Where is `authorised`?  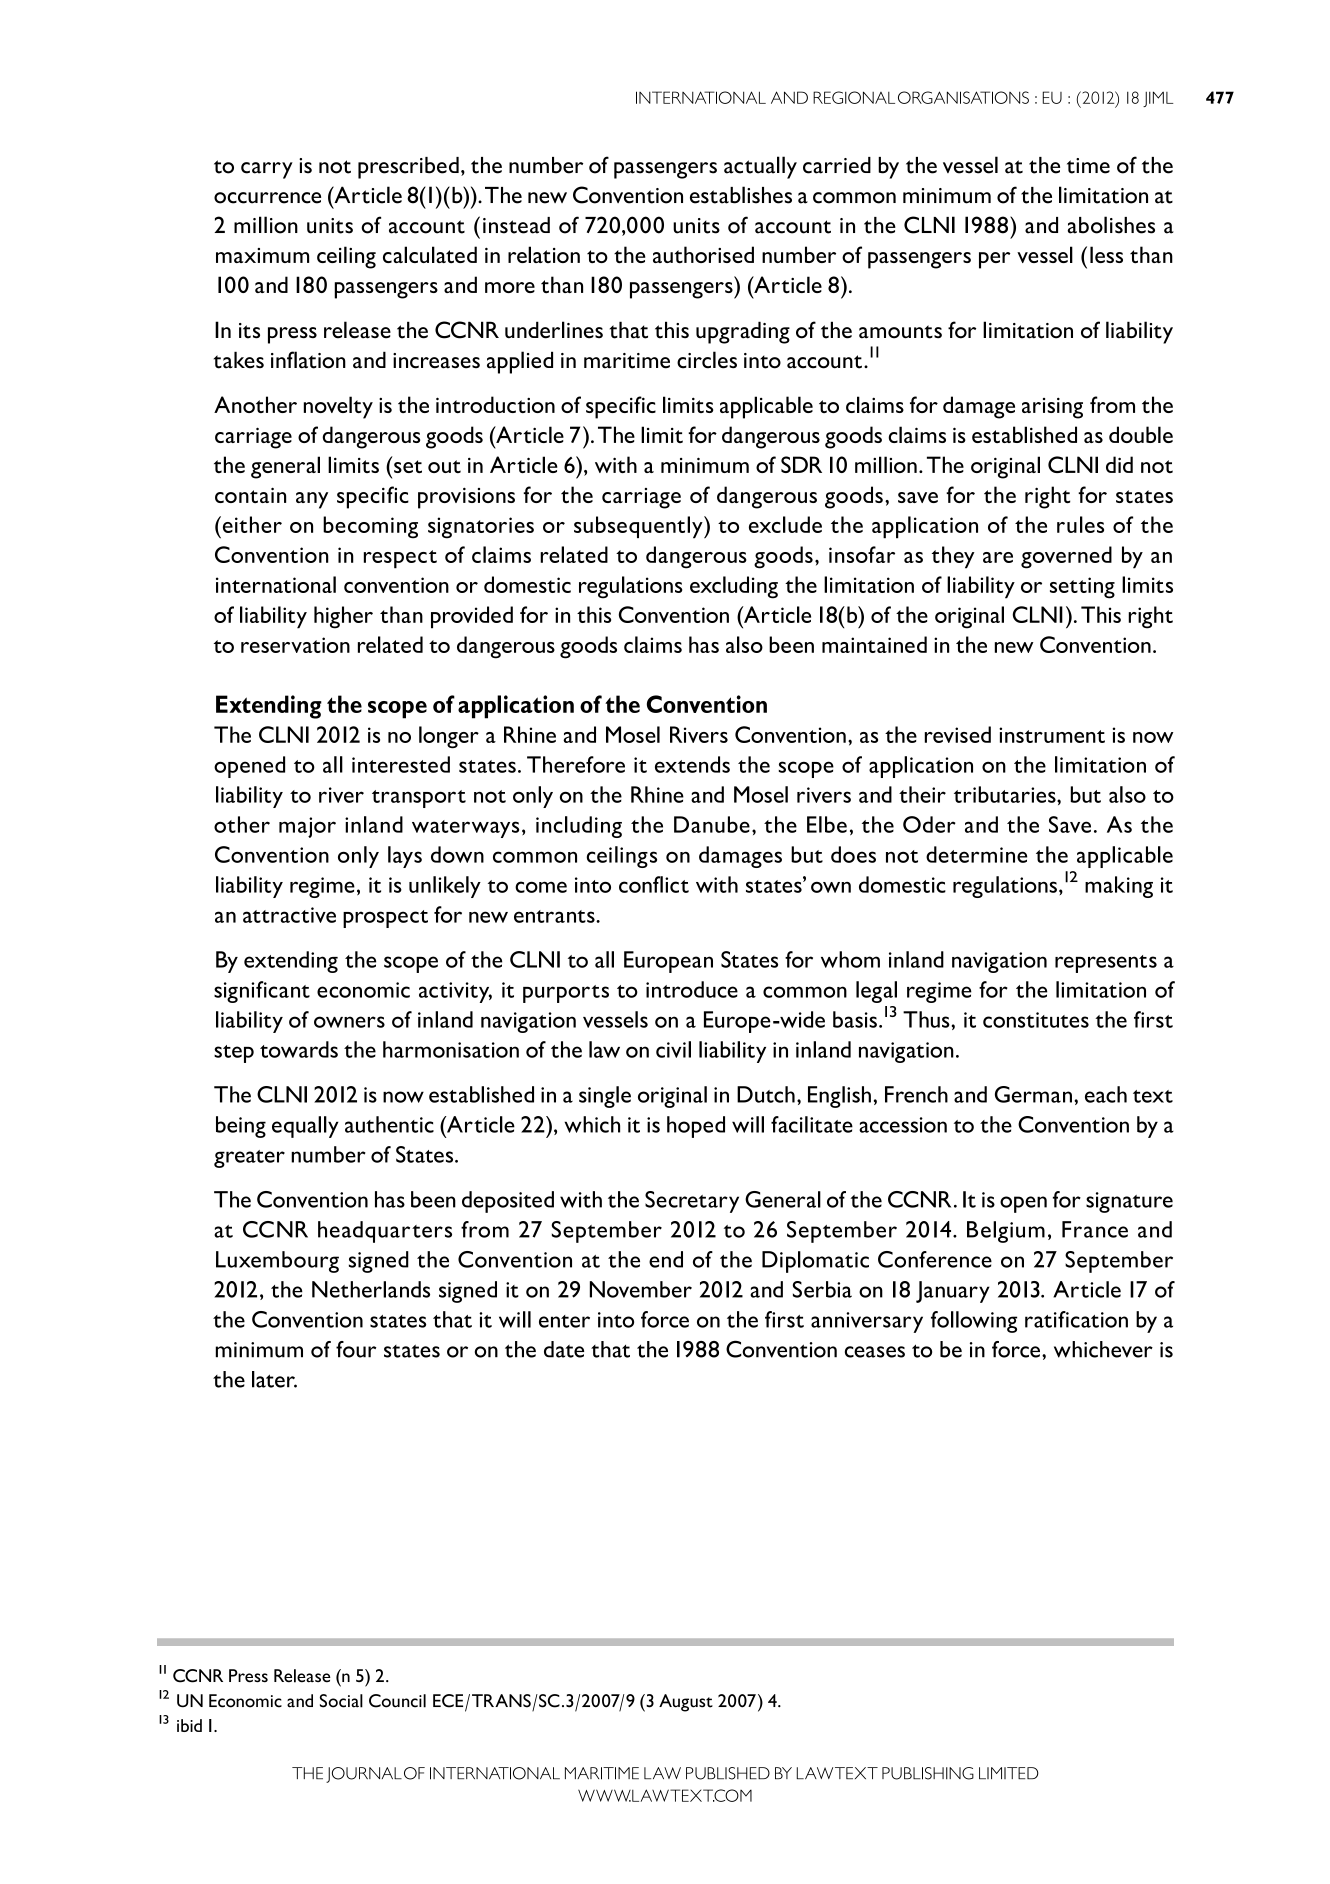
authorised is located at coordinates (703, 255).
